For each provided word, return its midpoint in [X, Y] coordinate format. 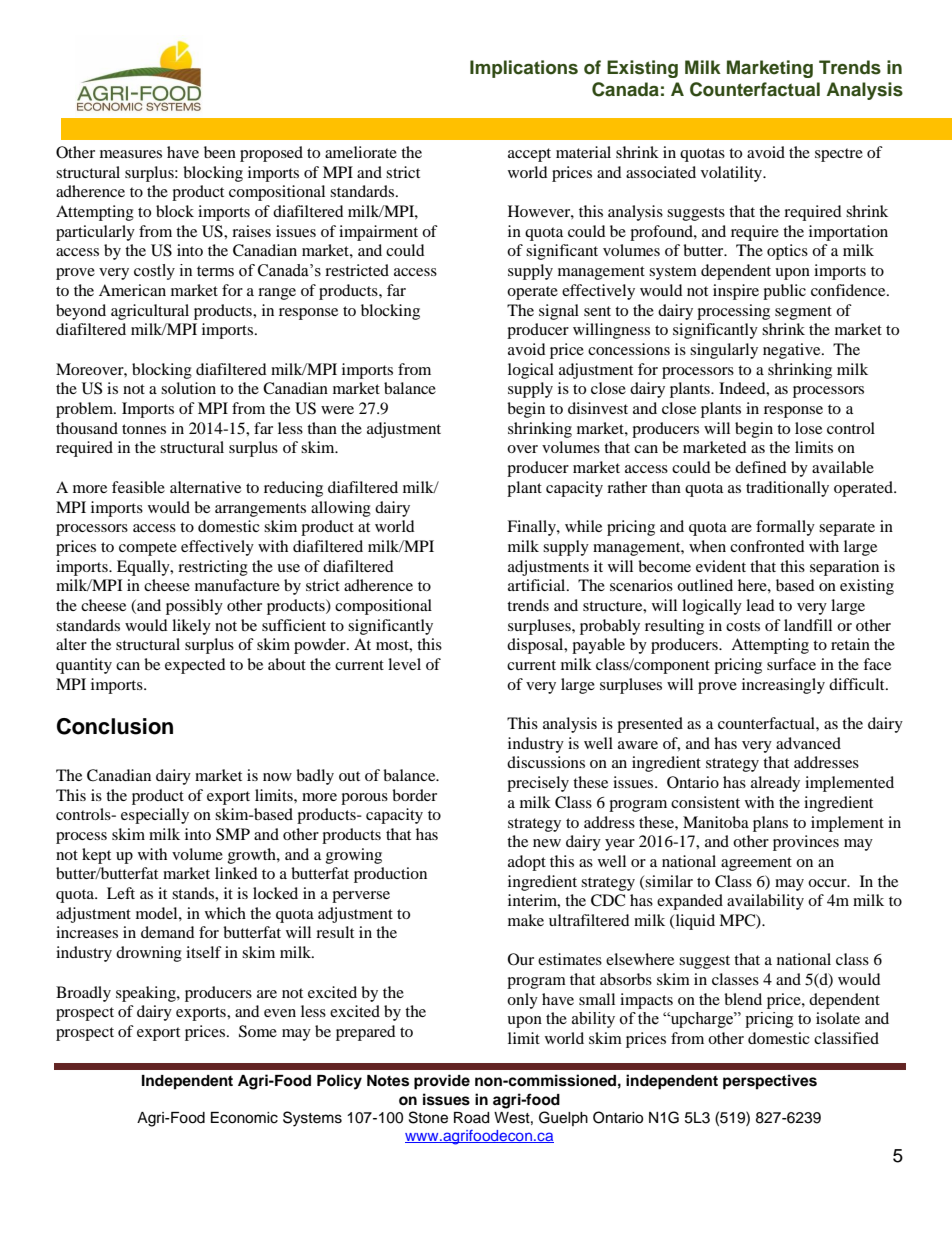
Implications [524, 69]
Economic [244, 1118]
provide [442, 1082]
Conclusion [115, 726]
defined [761, 467]
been [220, 152]
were [337, 410]
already [775, 784]
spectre [839, 155]
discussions [546, 762]
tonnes [144, 429]
